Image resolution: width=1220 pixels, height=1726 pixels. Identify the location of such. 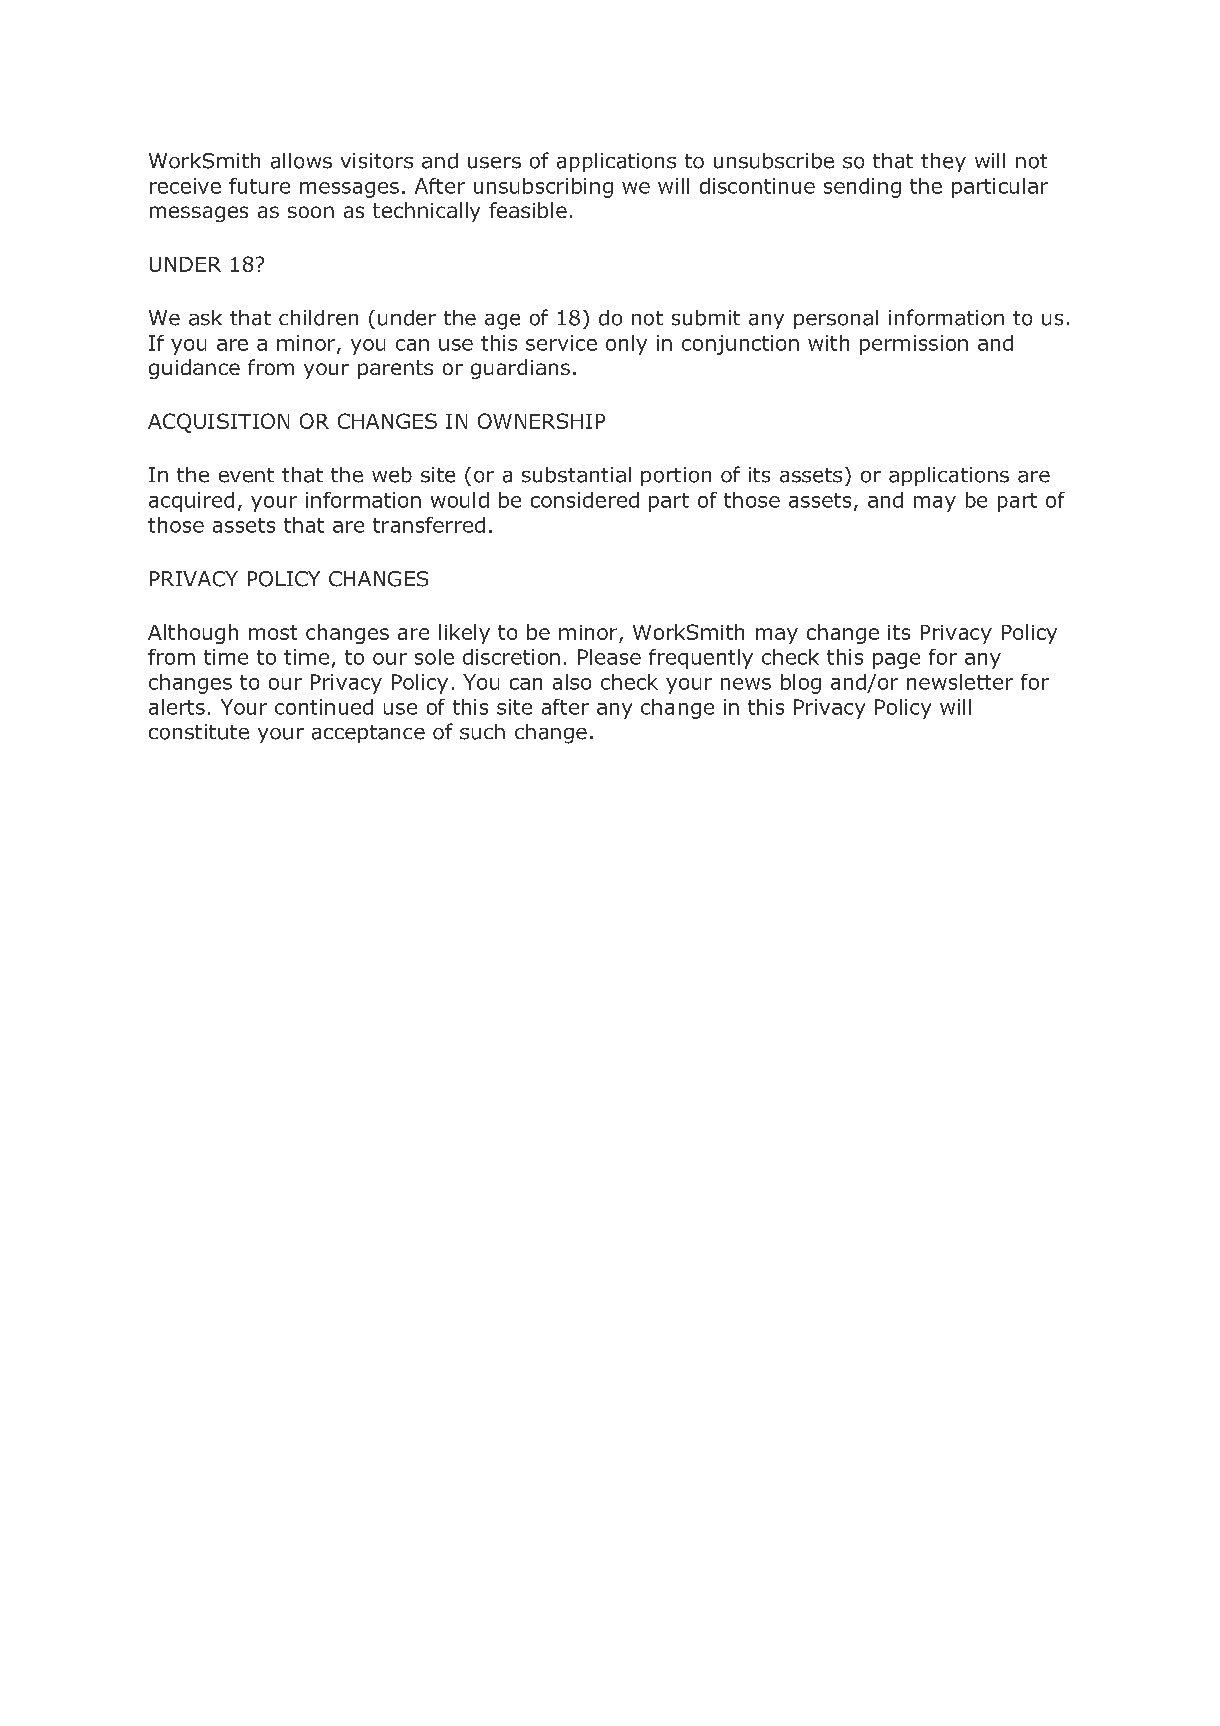
(482, 732).
